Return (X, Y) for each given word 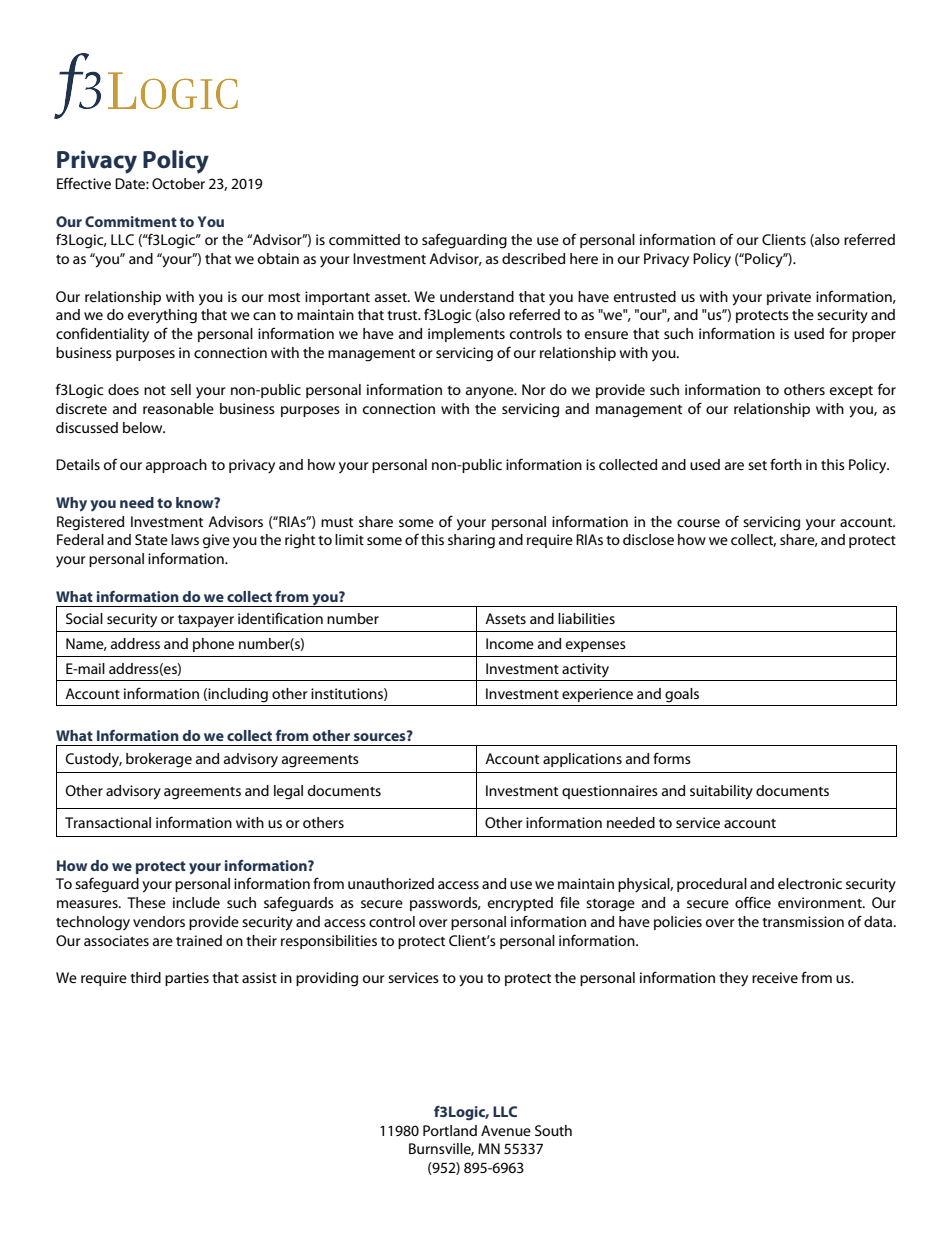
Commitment (131, 221)
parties (187, 979)
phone (213, 645)
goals (682, 695)
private (789, 298)
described (533, 258)
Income (510, 643)
